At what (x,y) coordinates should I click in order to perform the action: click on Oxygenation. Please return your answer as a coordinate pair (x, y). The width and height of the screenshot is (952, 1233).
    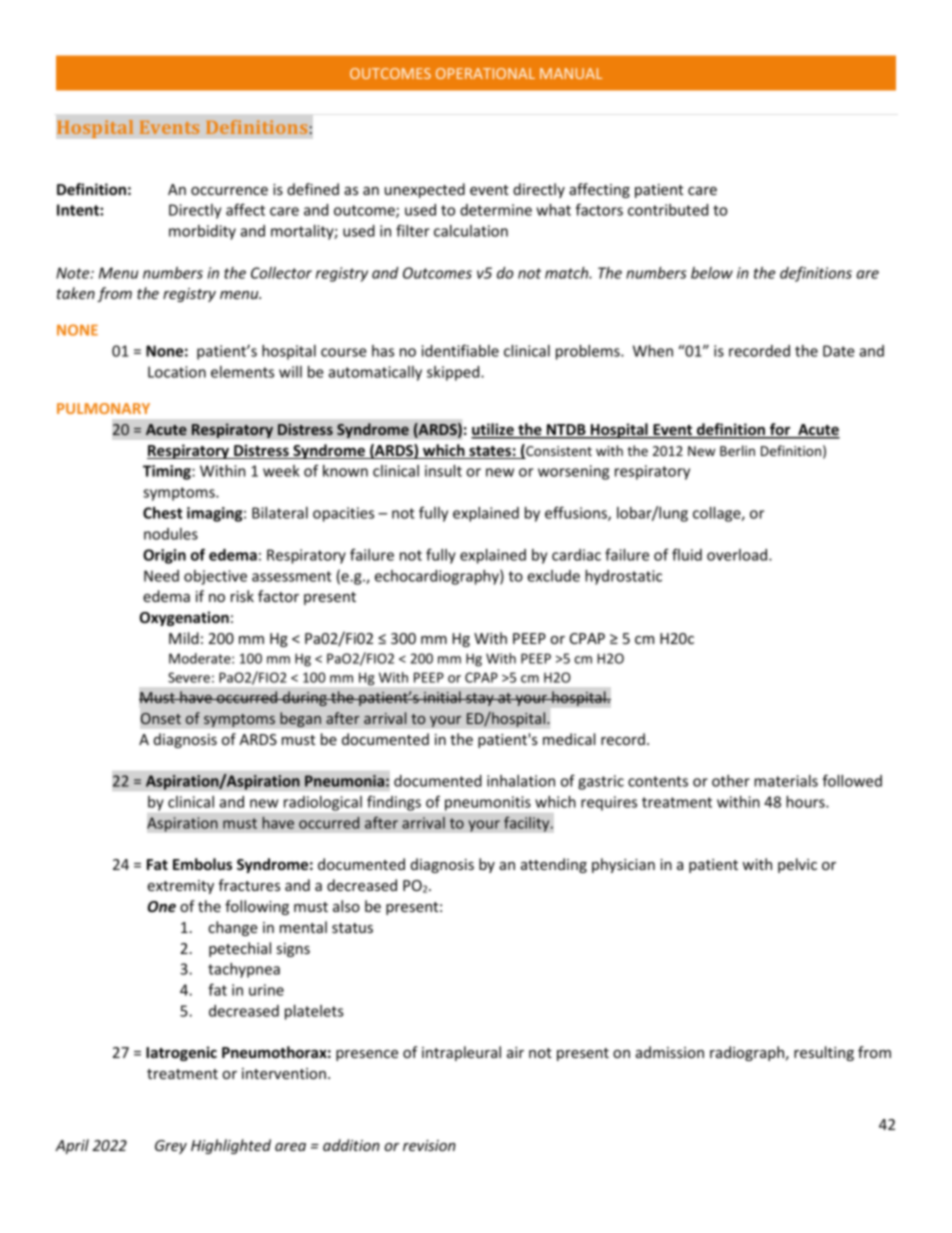
    Looking at the image, I should click on (184, 618).
